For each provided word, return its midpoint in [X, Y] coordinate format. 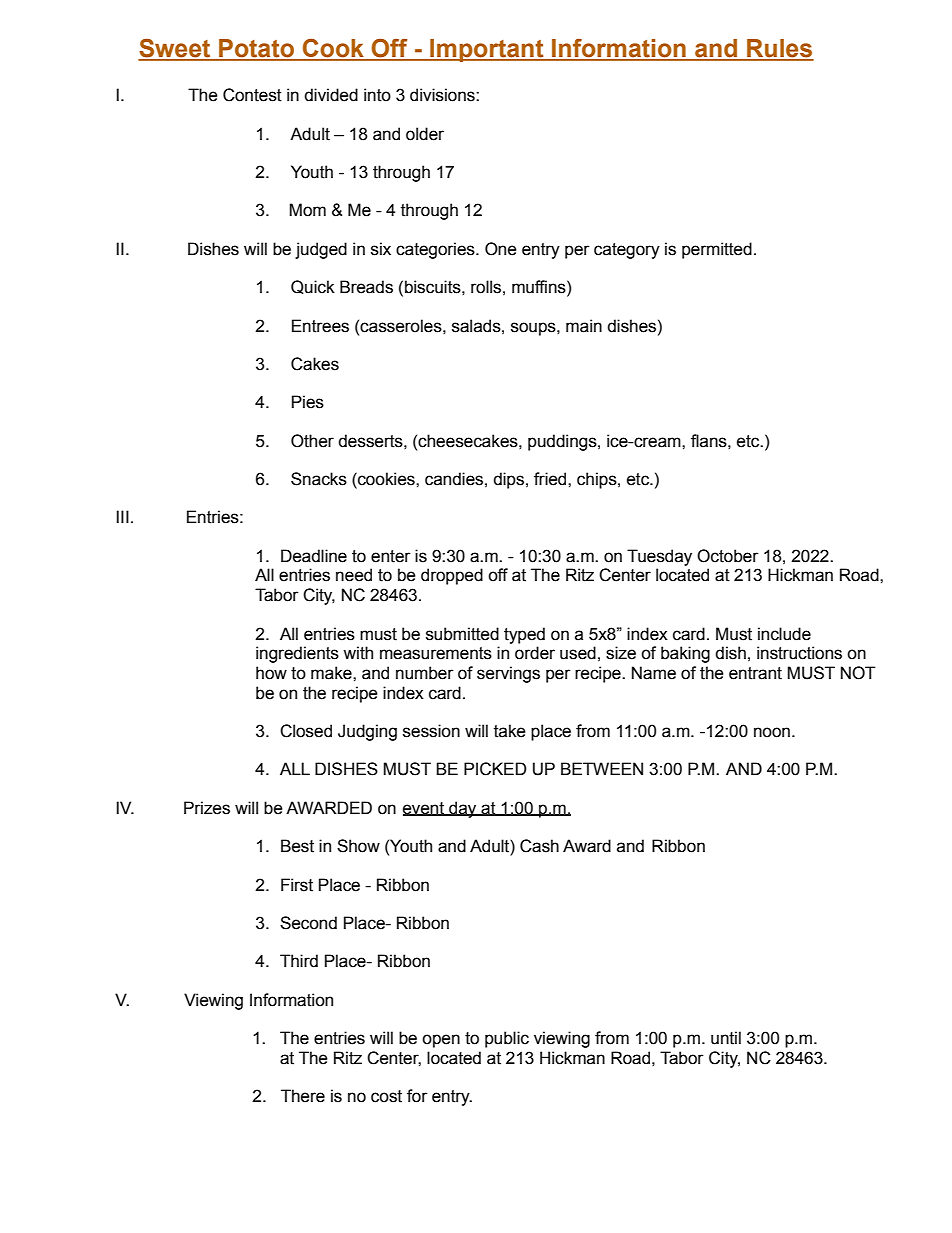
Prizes [207, 808]
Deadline [314, 556]
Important [487, 50]
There [303, 1096]
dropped [452, 576]
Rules [779, 49]
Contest [252, 95]
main [584, 326]
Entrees [320, 326]
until [726, 1038]
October [728, 556]
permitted [717, 250]
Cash [539, 846]
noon [772, 732]
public [507, 1039]
